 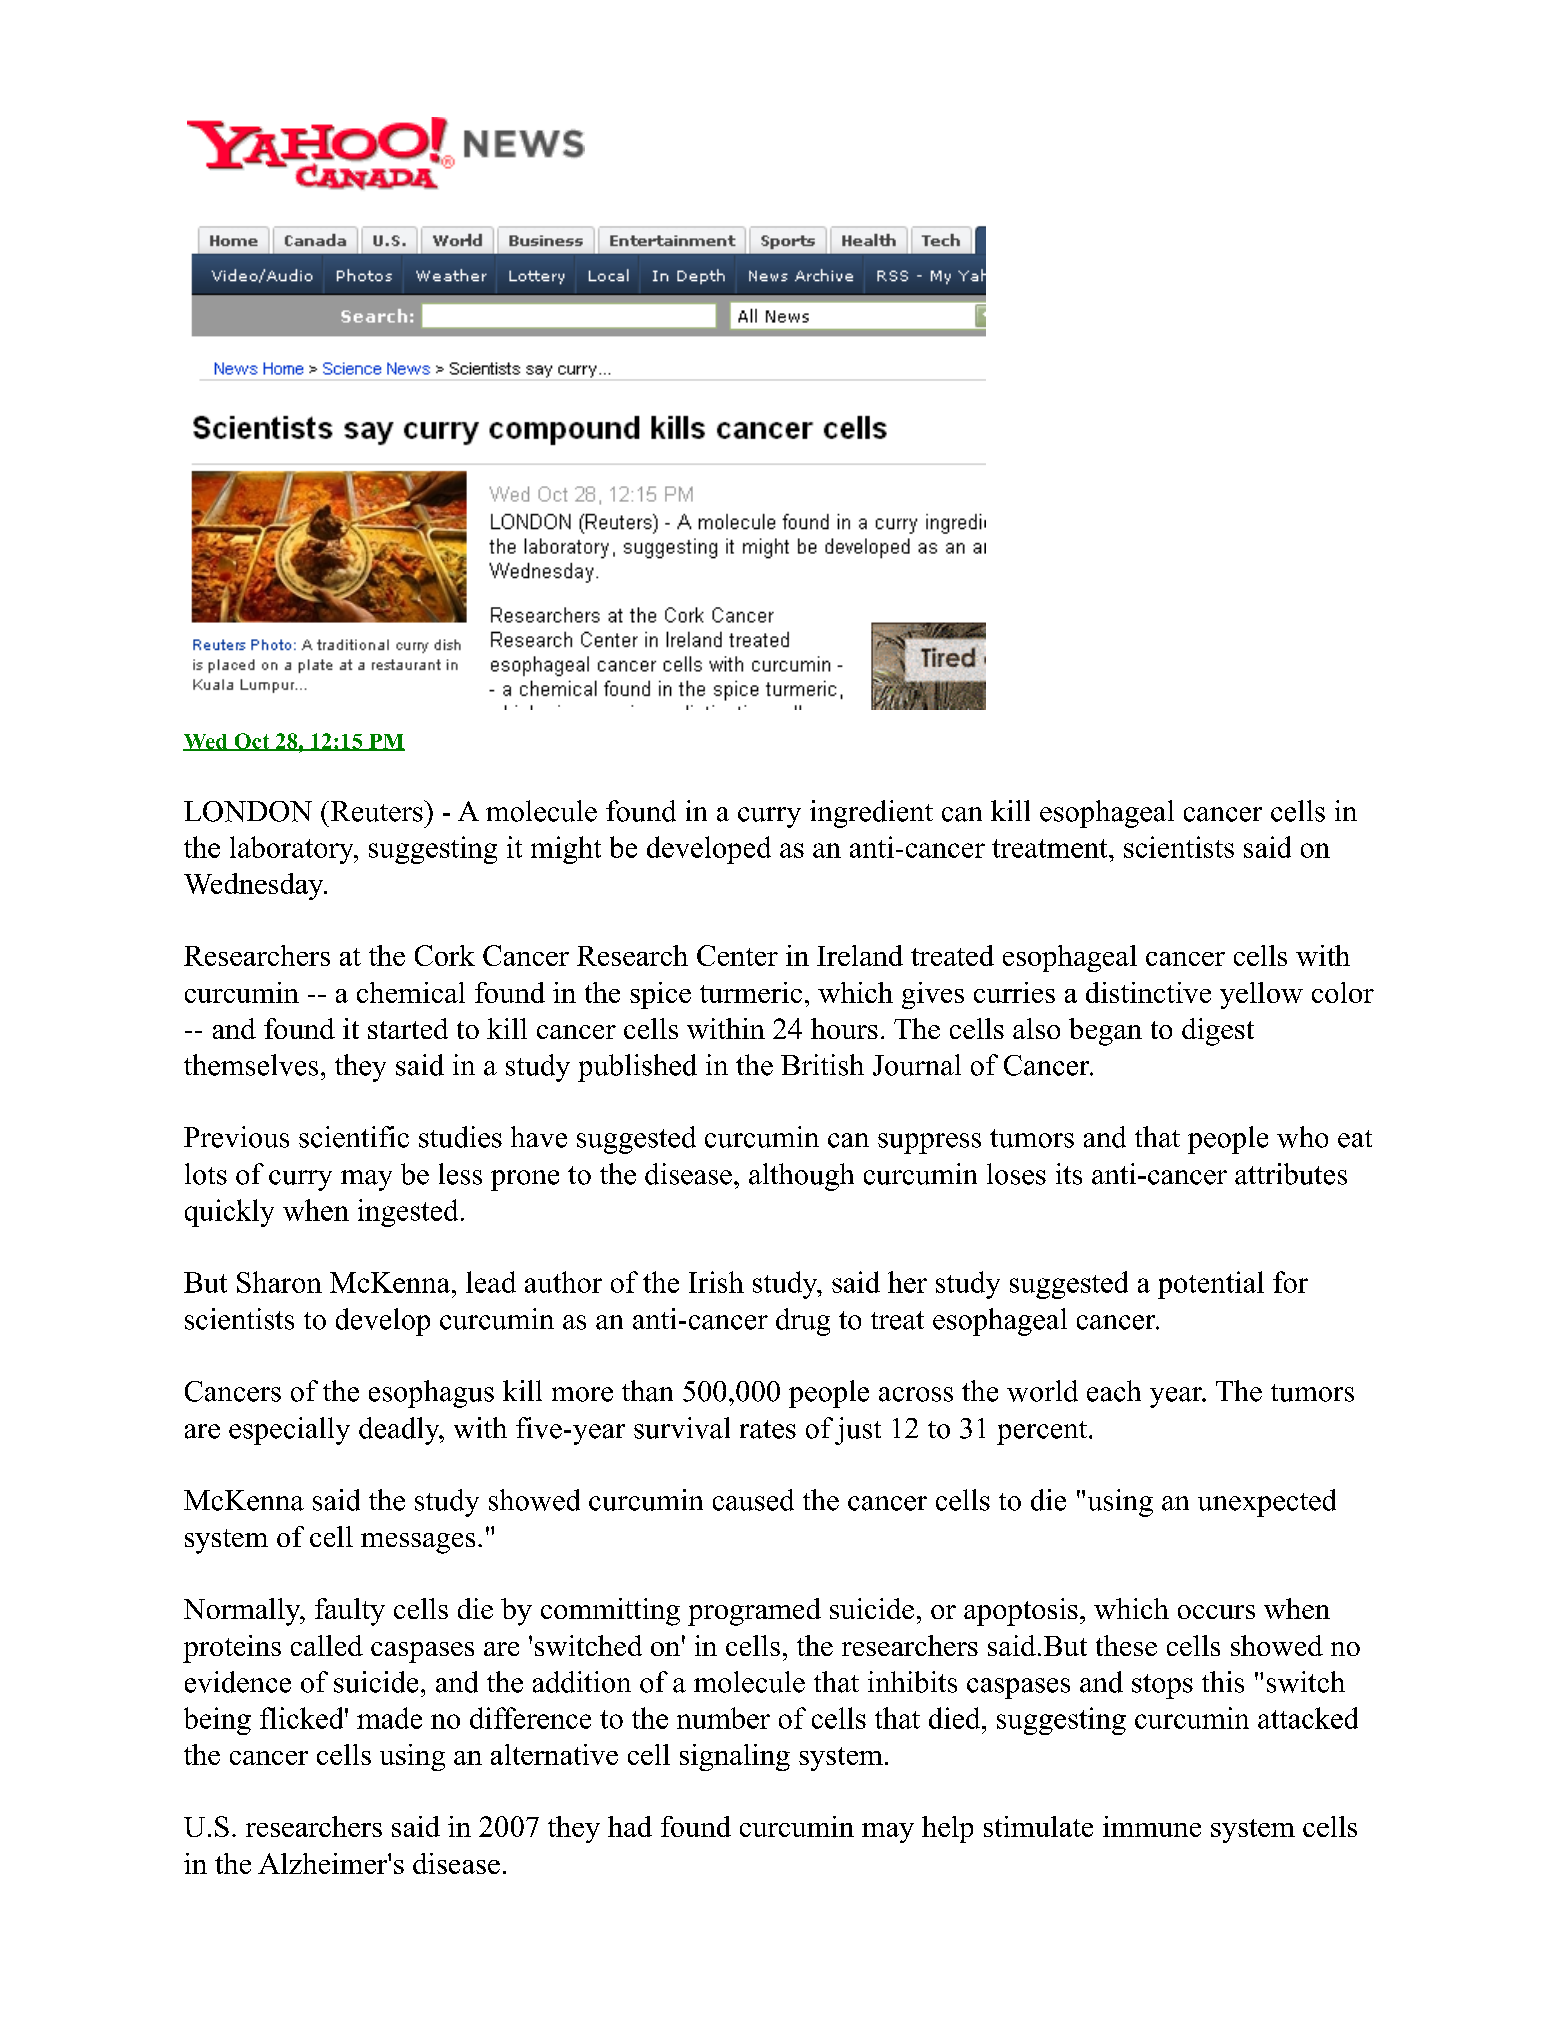 I want to click on who, so click(x=1302, y=1137).
